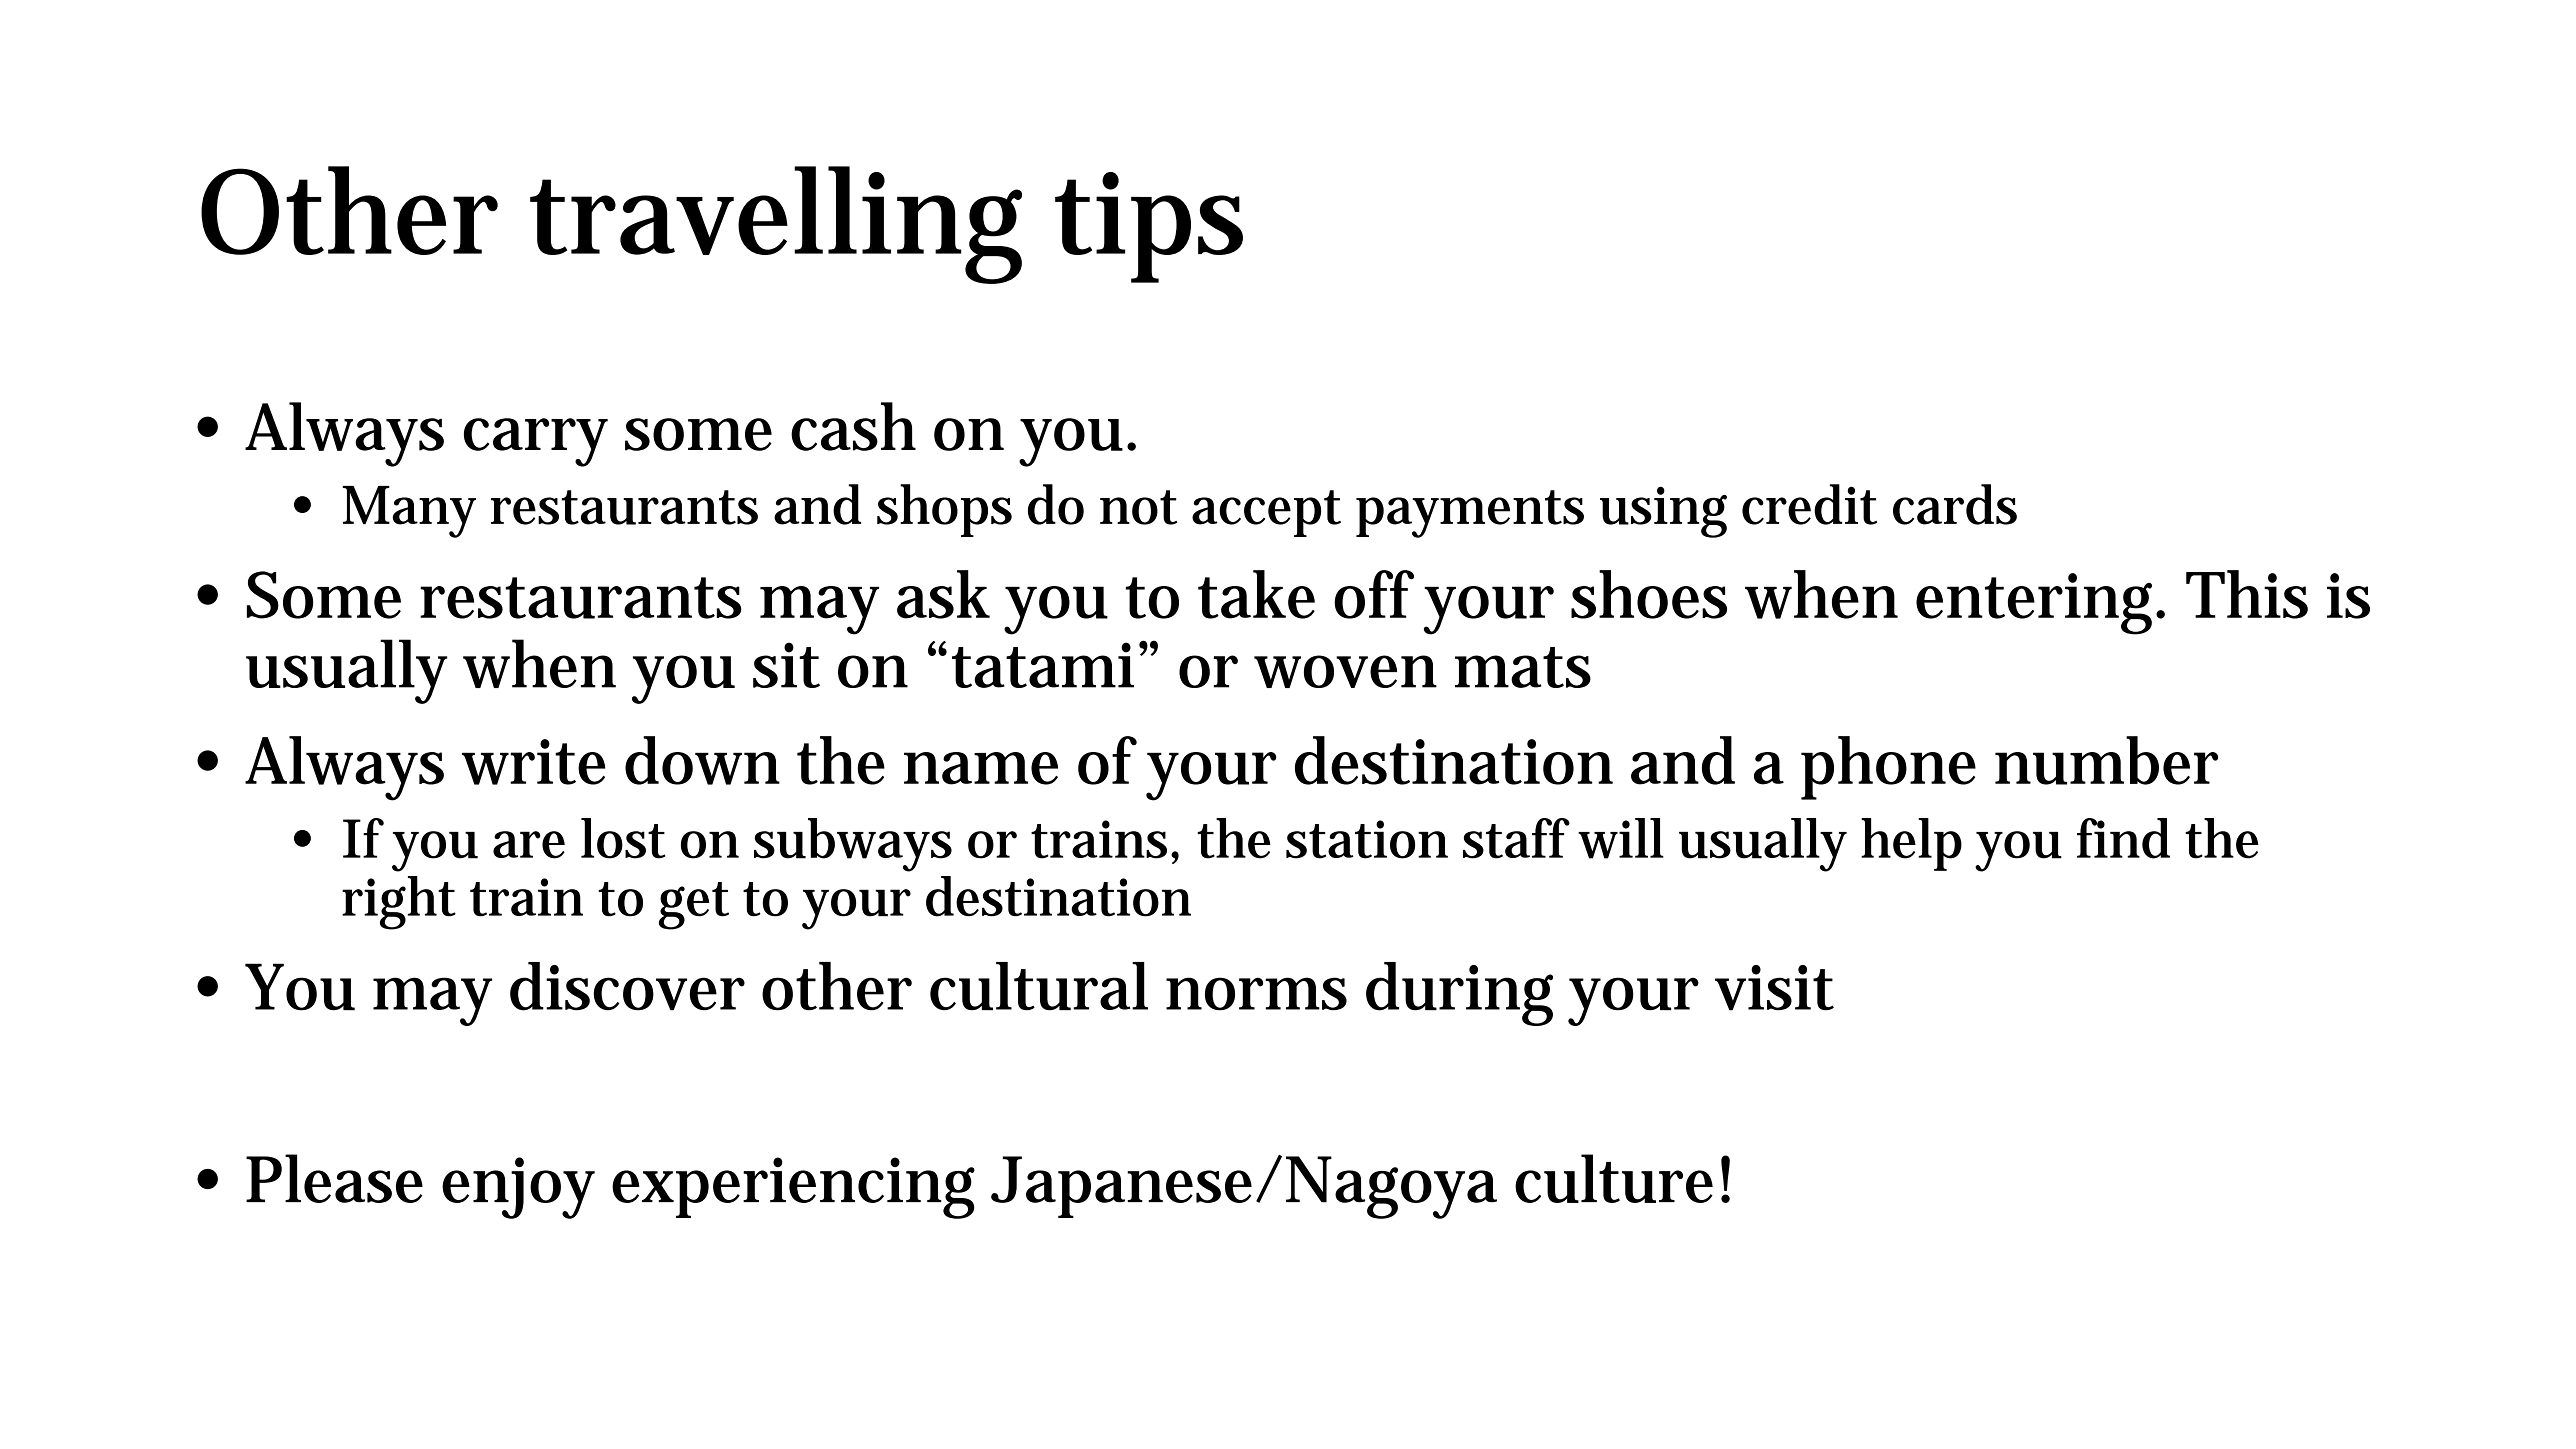 The height and width of the document is (1449, 2576). I want to click on cards, so click(1955, 504).
